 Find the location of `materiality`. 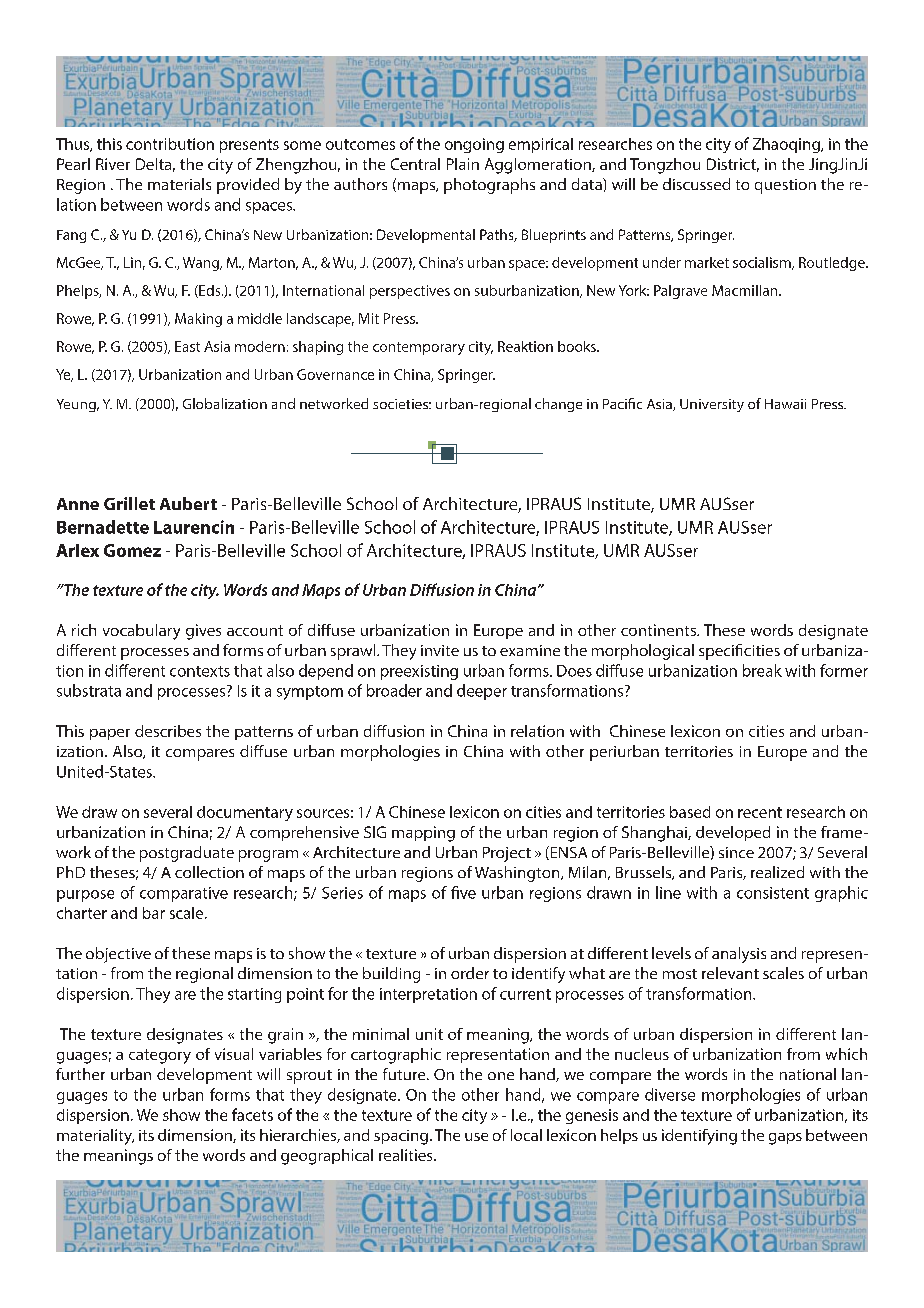

materiality is located at coordinates (95, 1137).
